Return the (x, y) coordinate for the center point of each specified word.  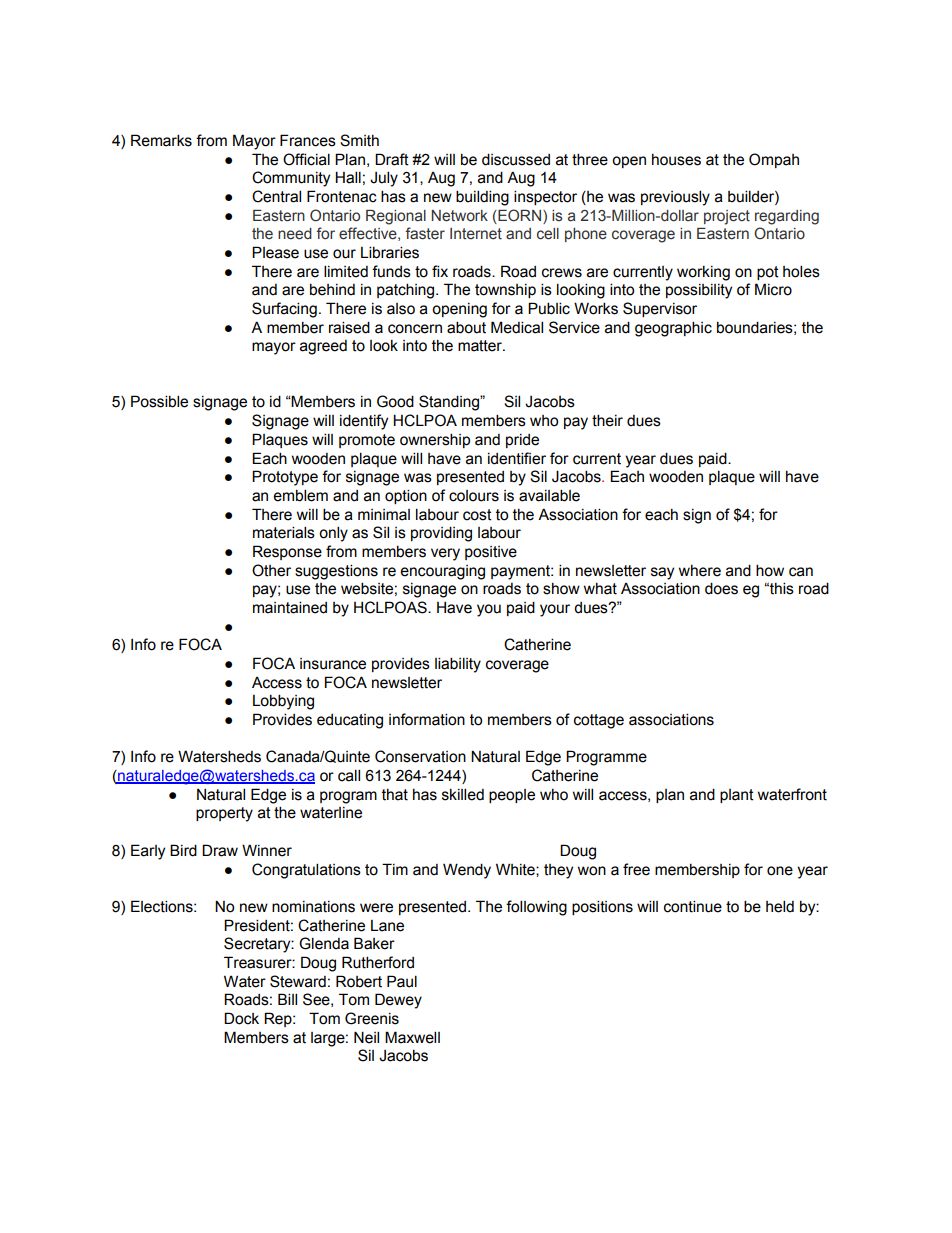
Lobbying (283, 702)
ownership (435, 440)
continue (693, 906)
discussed (516, 159)
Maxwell (412, 1037)
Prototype (285, 478)
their (607, 420)
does (721, 588)
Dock (241, 1018)
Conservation (420, 756)
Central (276, 196)
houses (676, 160)
